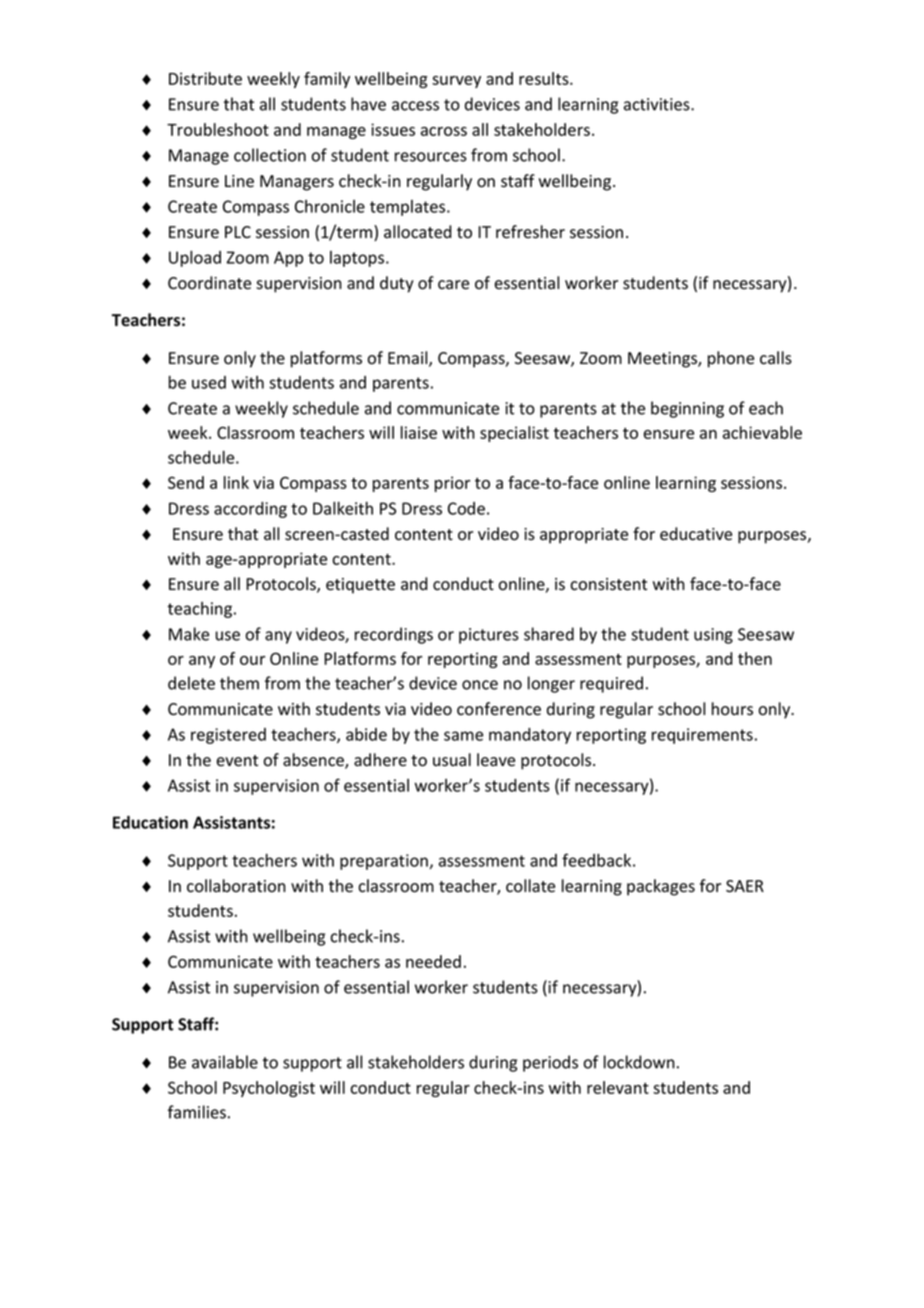 This screenshot has width=924, height=1308. What do you see at coordinates (731, 359) in the screenshot?
I see `phone` at bounding box center [731, 359].
